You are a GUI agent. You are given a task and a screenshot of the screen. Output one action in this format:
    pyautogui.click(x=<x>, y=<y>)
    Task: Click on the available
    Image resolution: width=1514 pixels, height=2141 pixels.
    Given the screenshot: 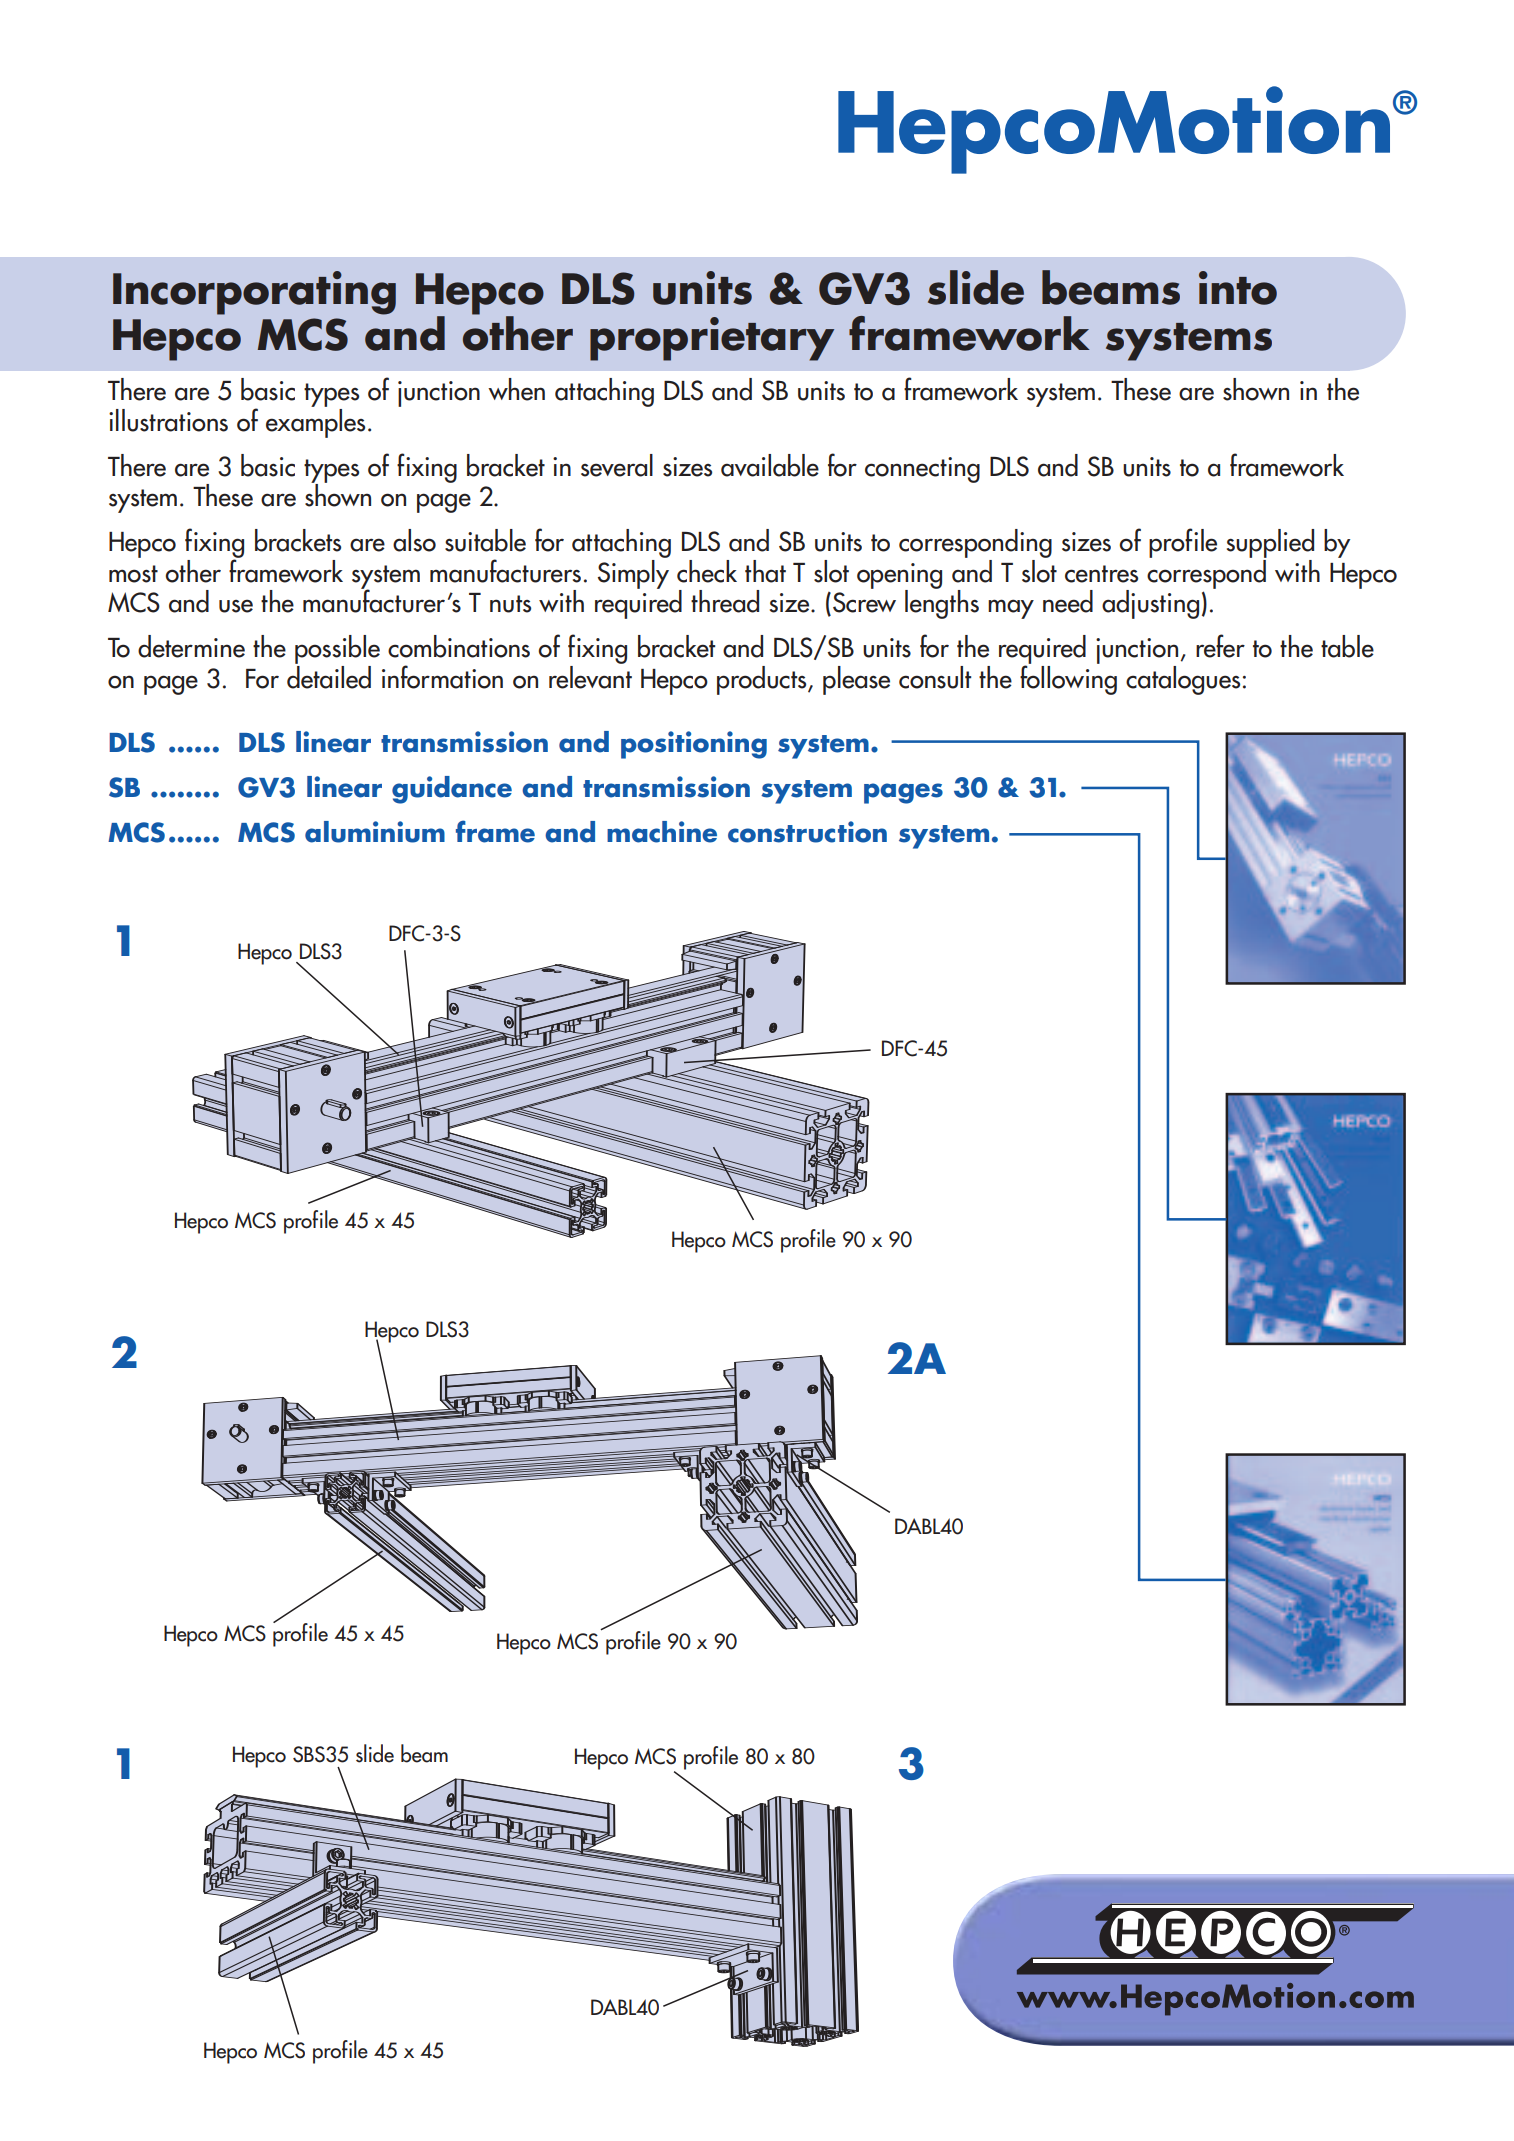 What is the action you would take?
    pyautogui.click(x=770, y=465)
